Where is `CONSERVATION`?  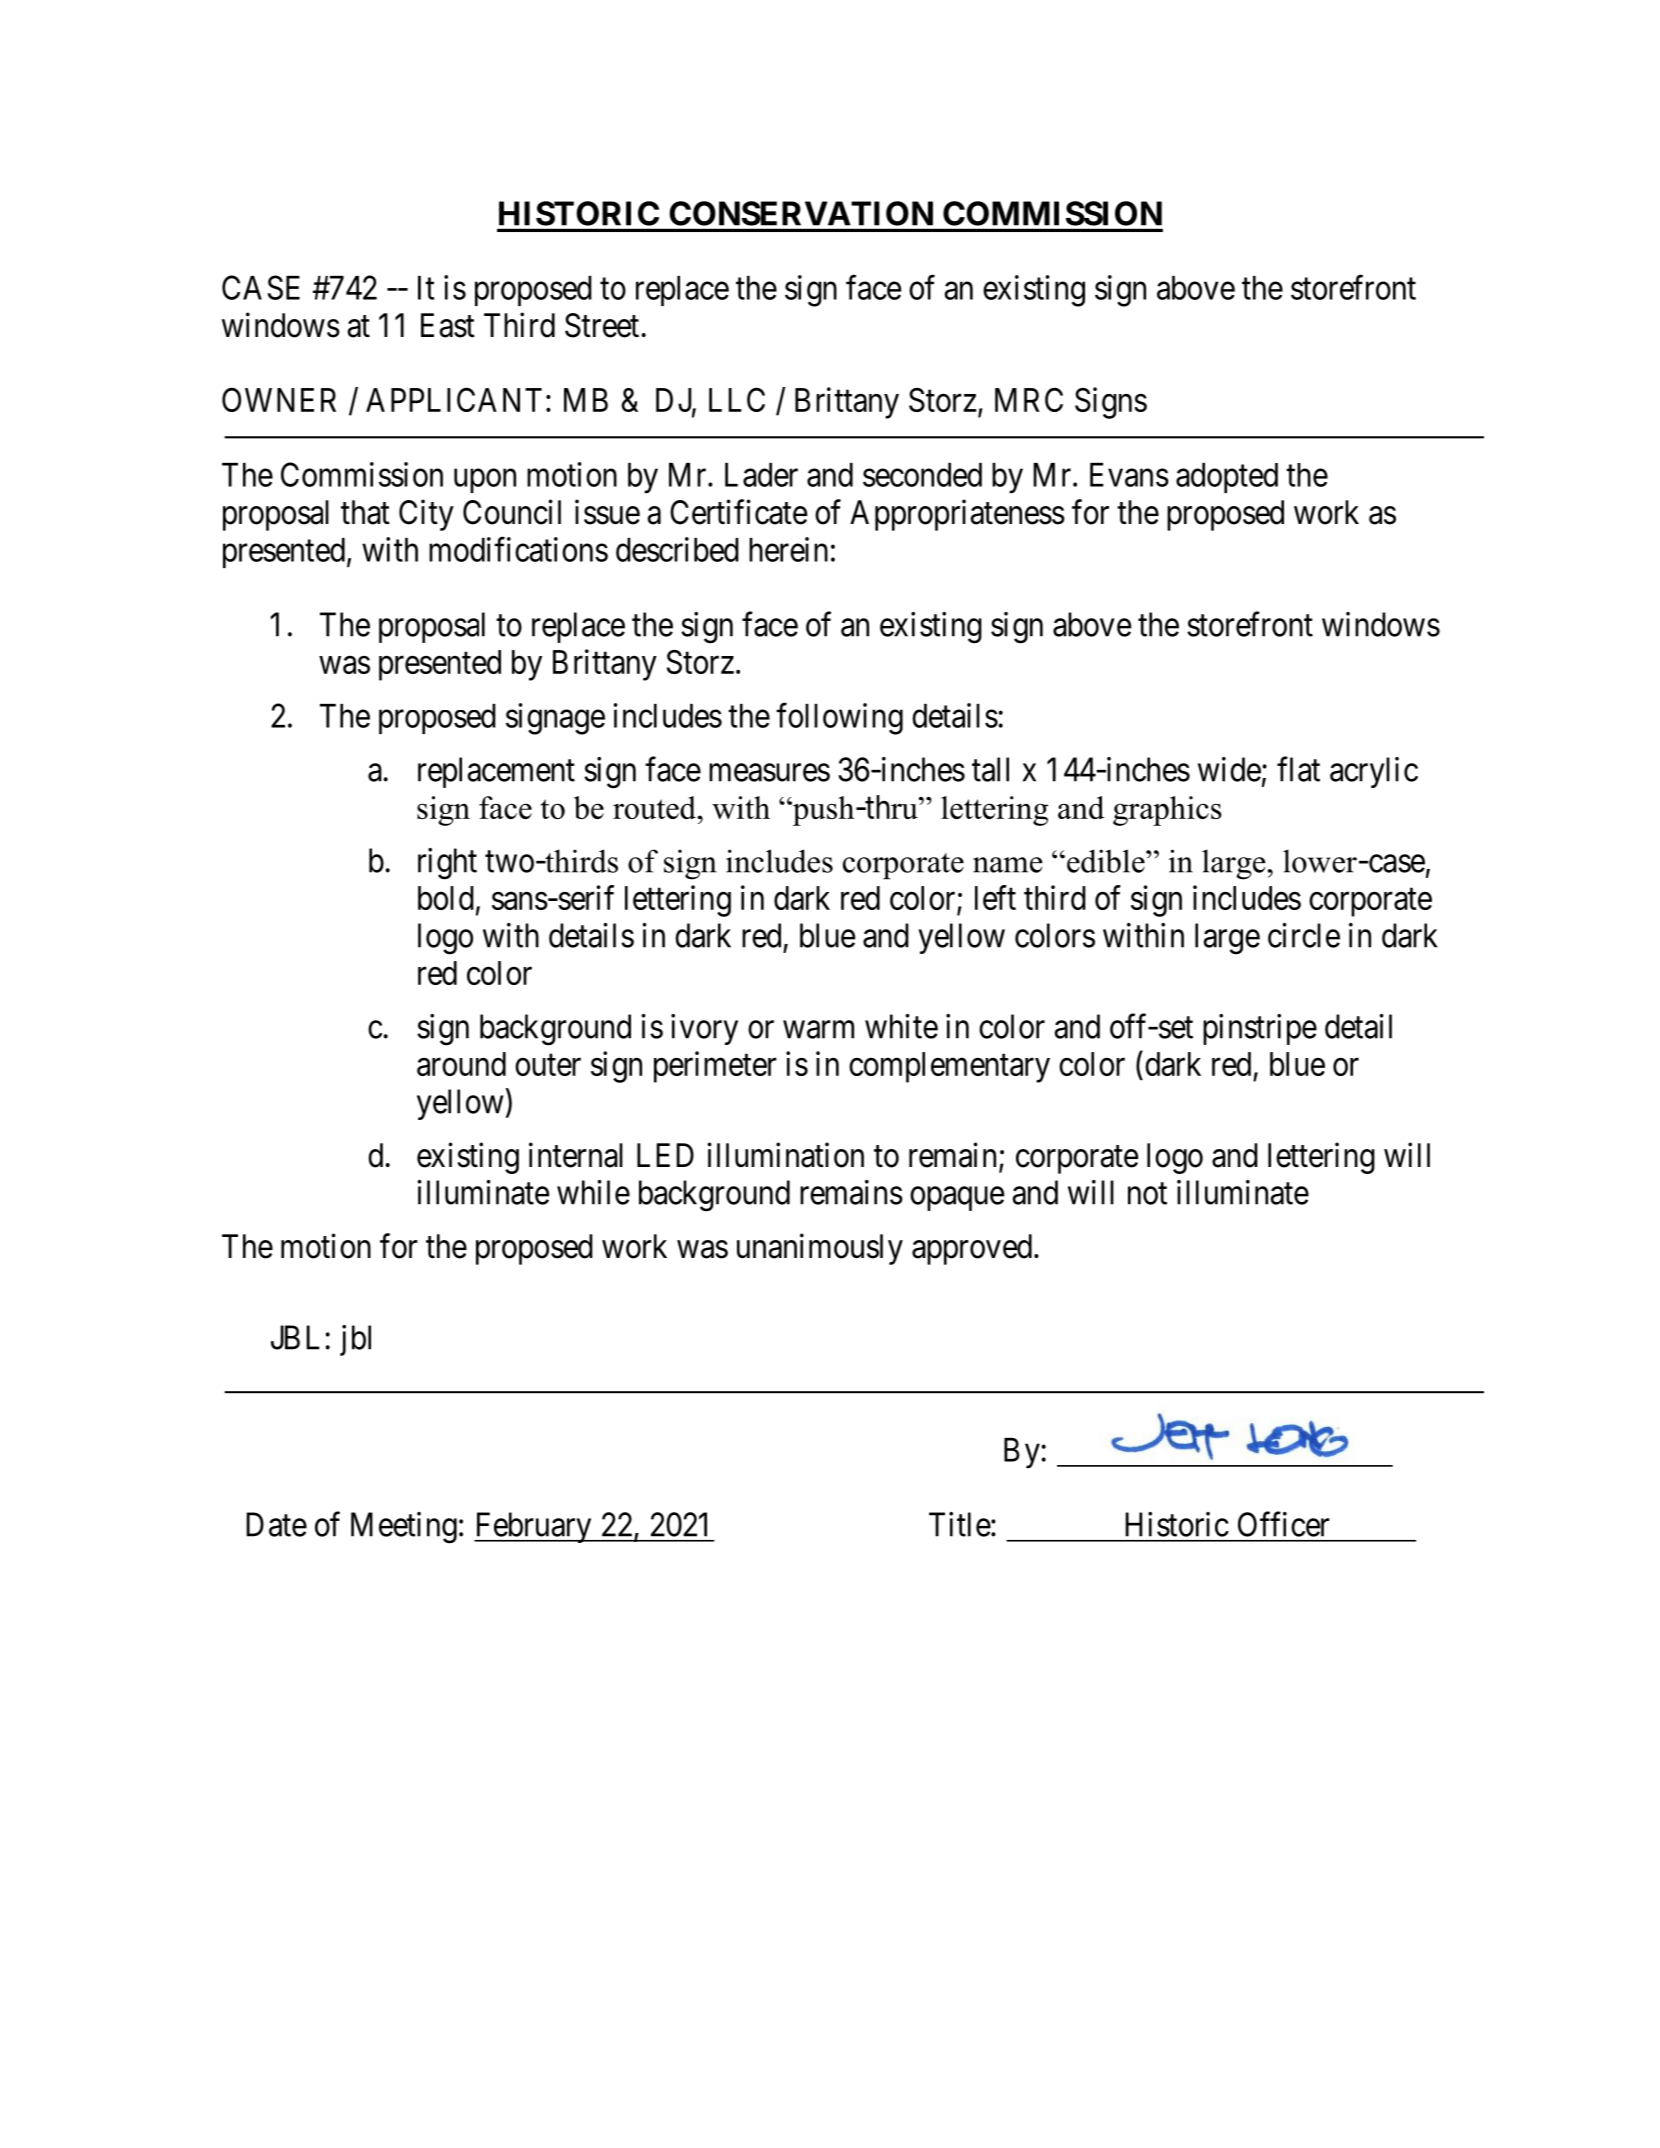
CONSERVATION is located at coordinates (801, 213).
